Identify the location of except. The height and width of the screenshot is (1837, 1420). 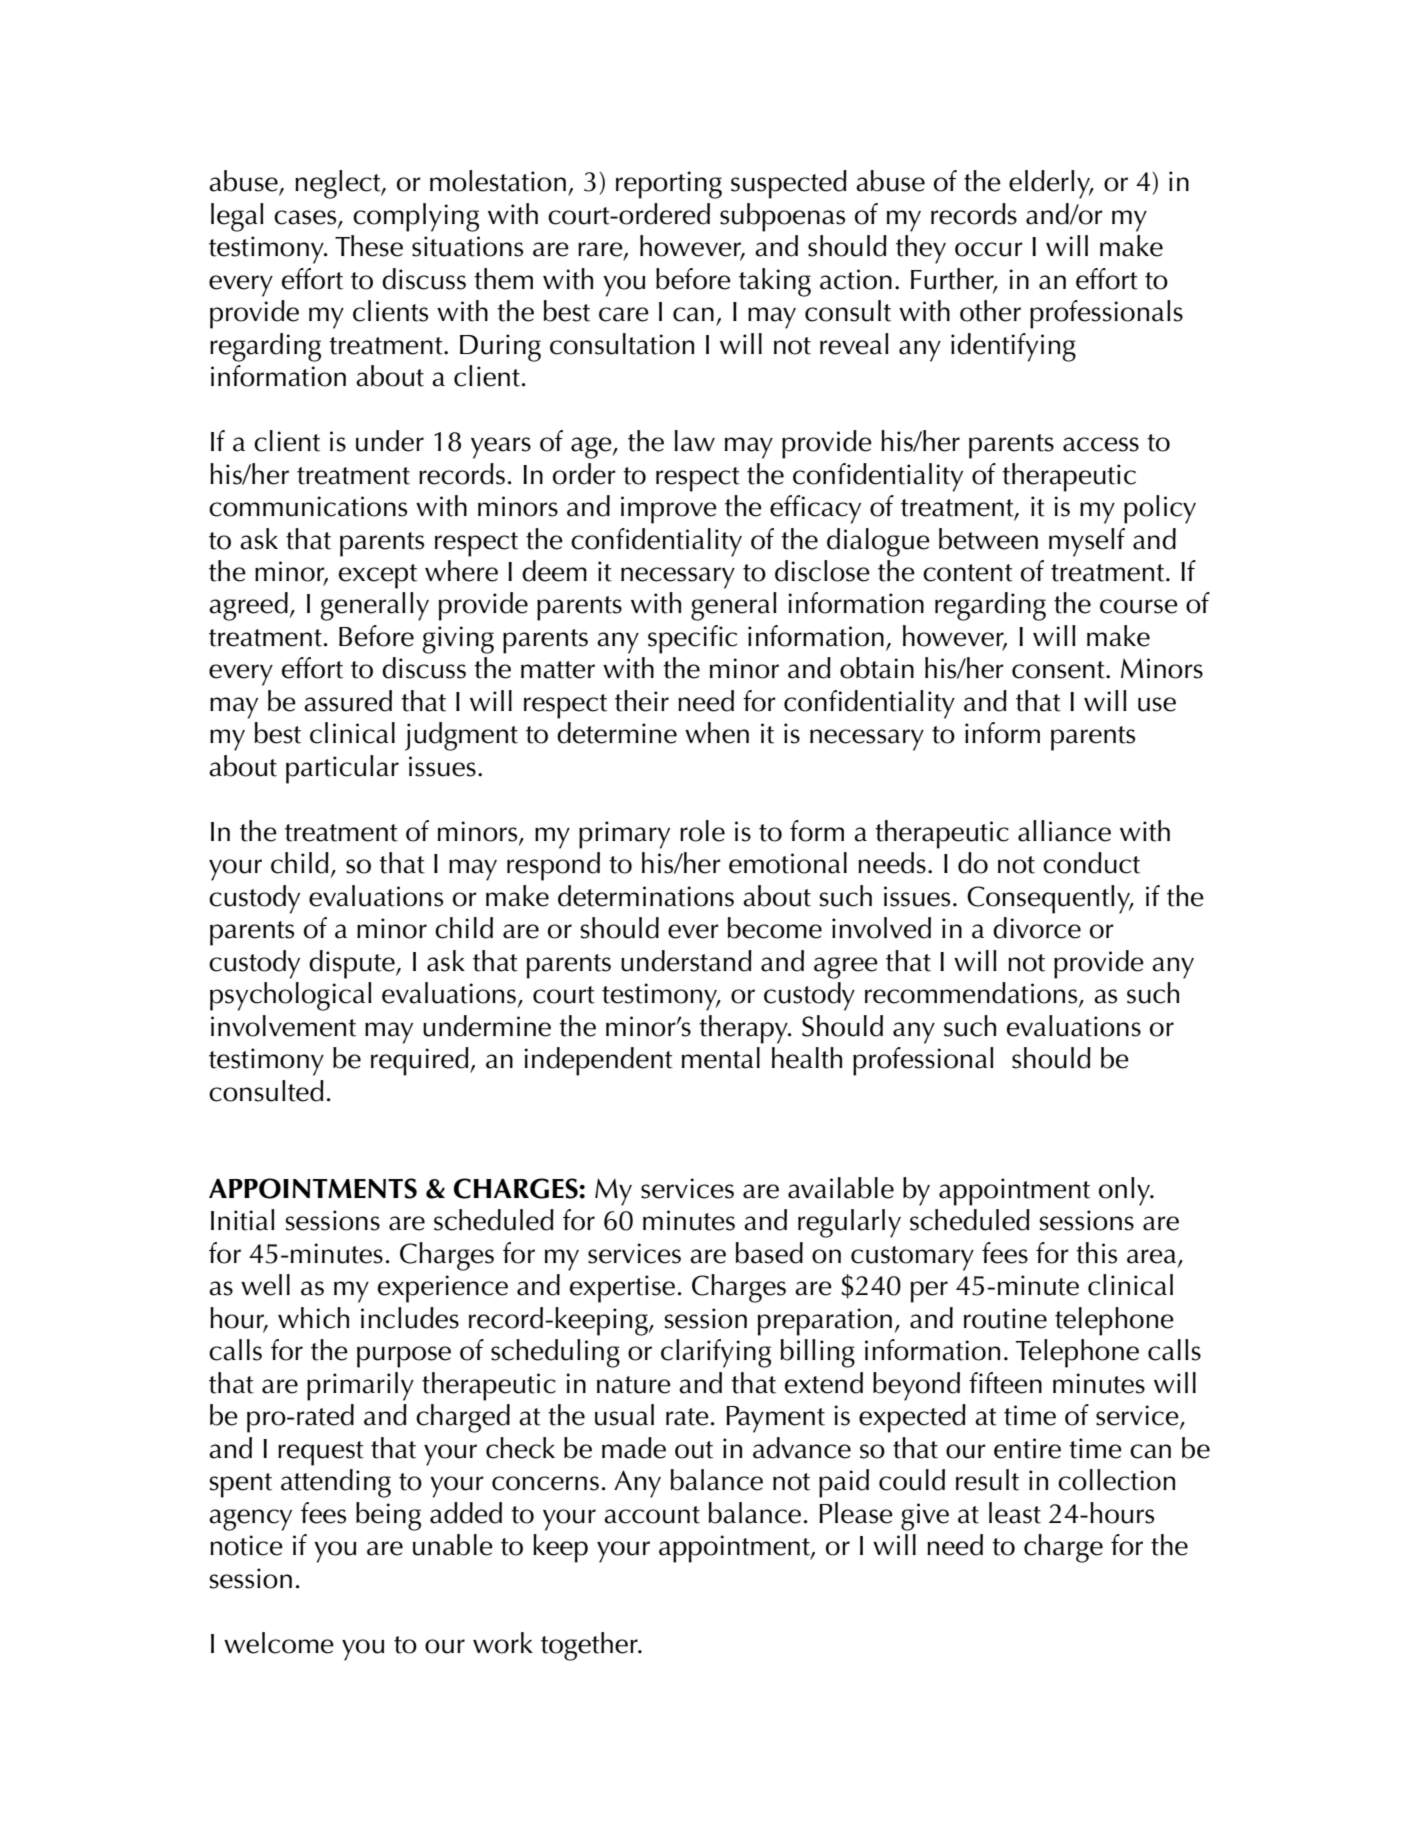
(378, 576).
